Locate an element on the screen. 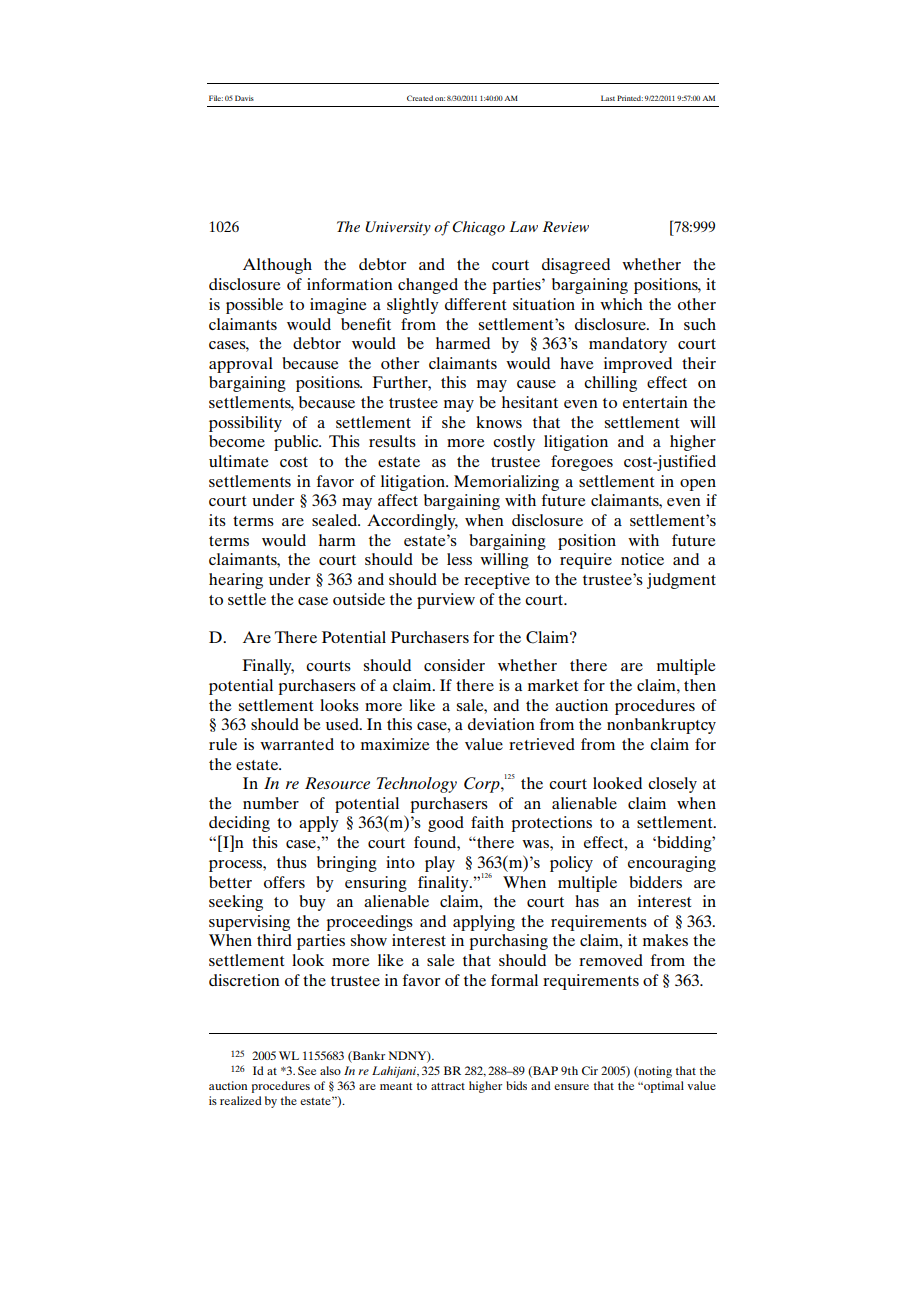  Davis is located at coordinates (244, 98).
